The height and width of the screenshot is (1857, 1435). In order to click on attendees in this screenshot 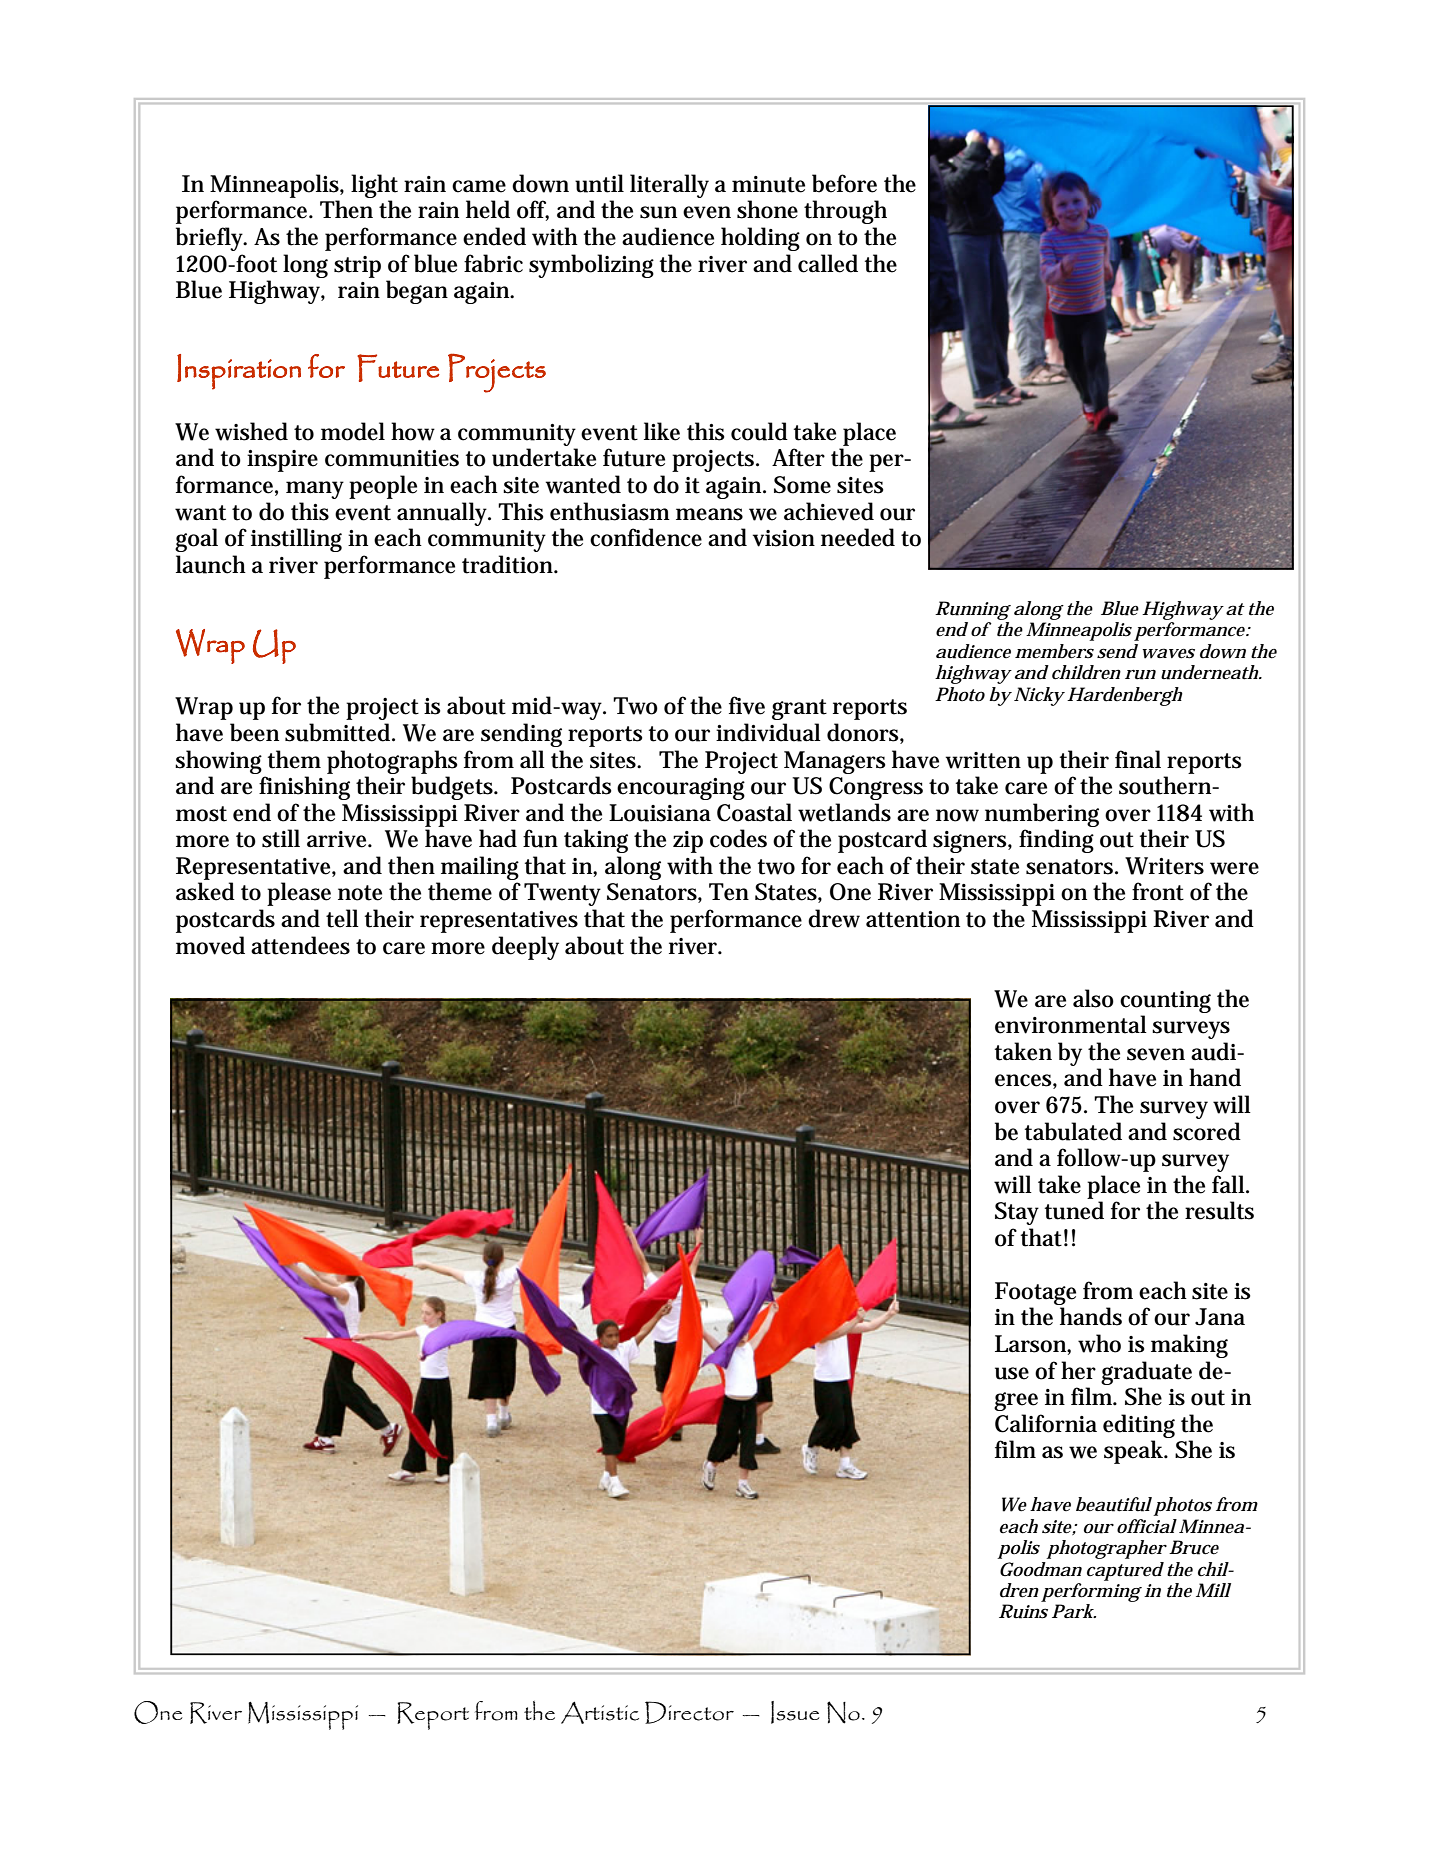, I will do `click(300, 945)`.
